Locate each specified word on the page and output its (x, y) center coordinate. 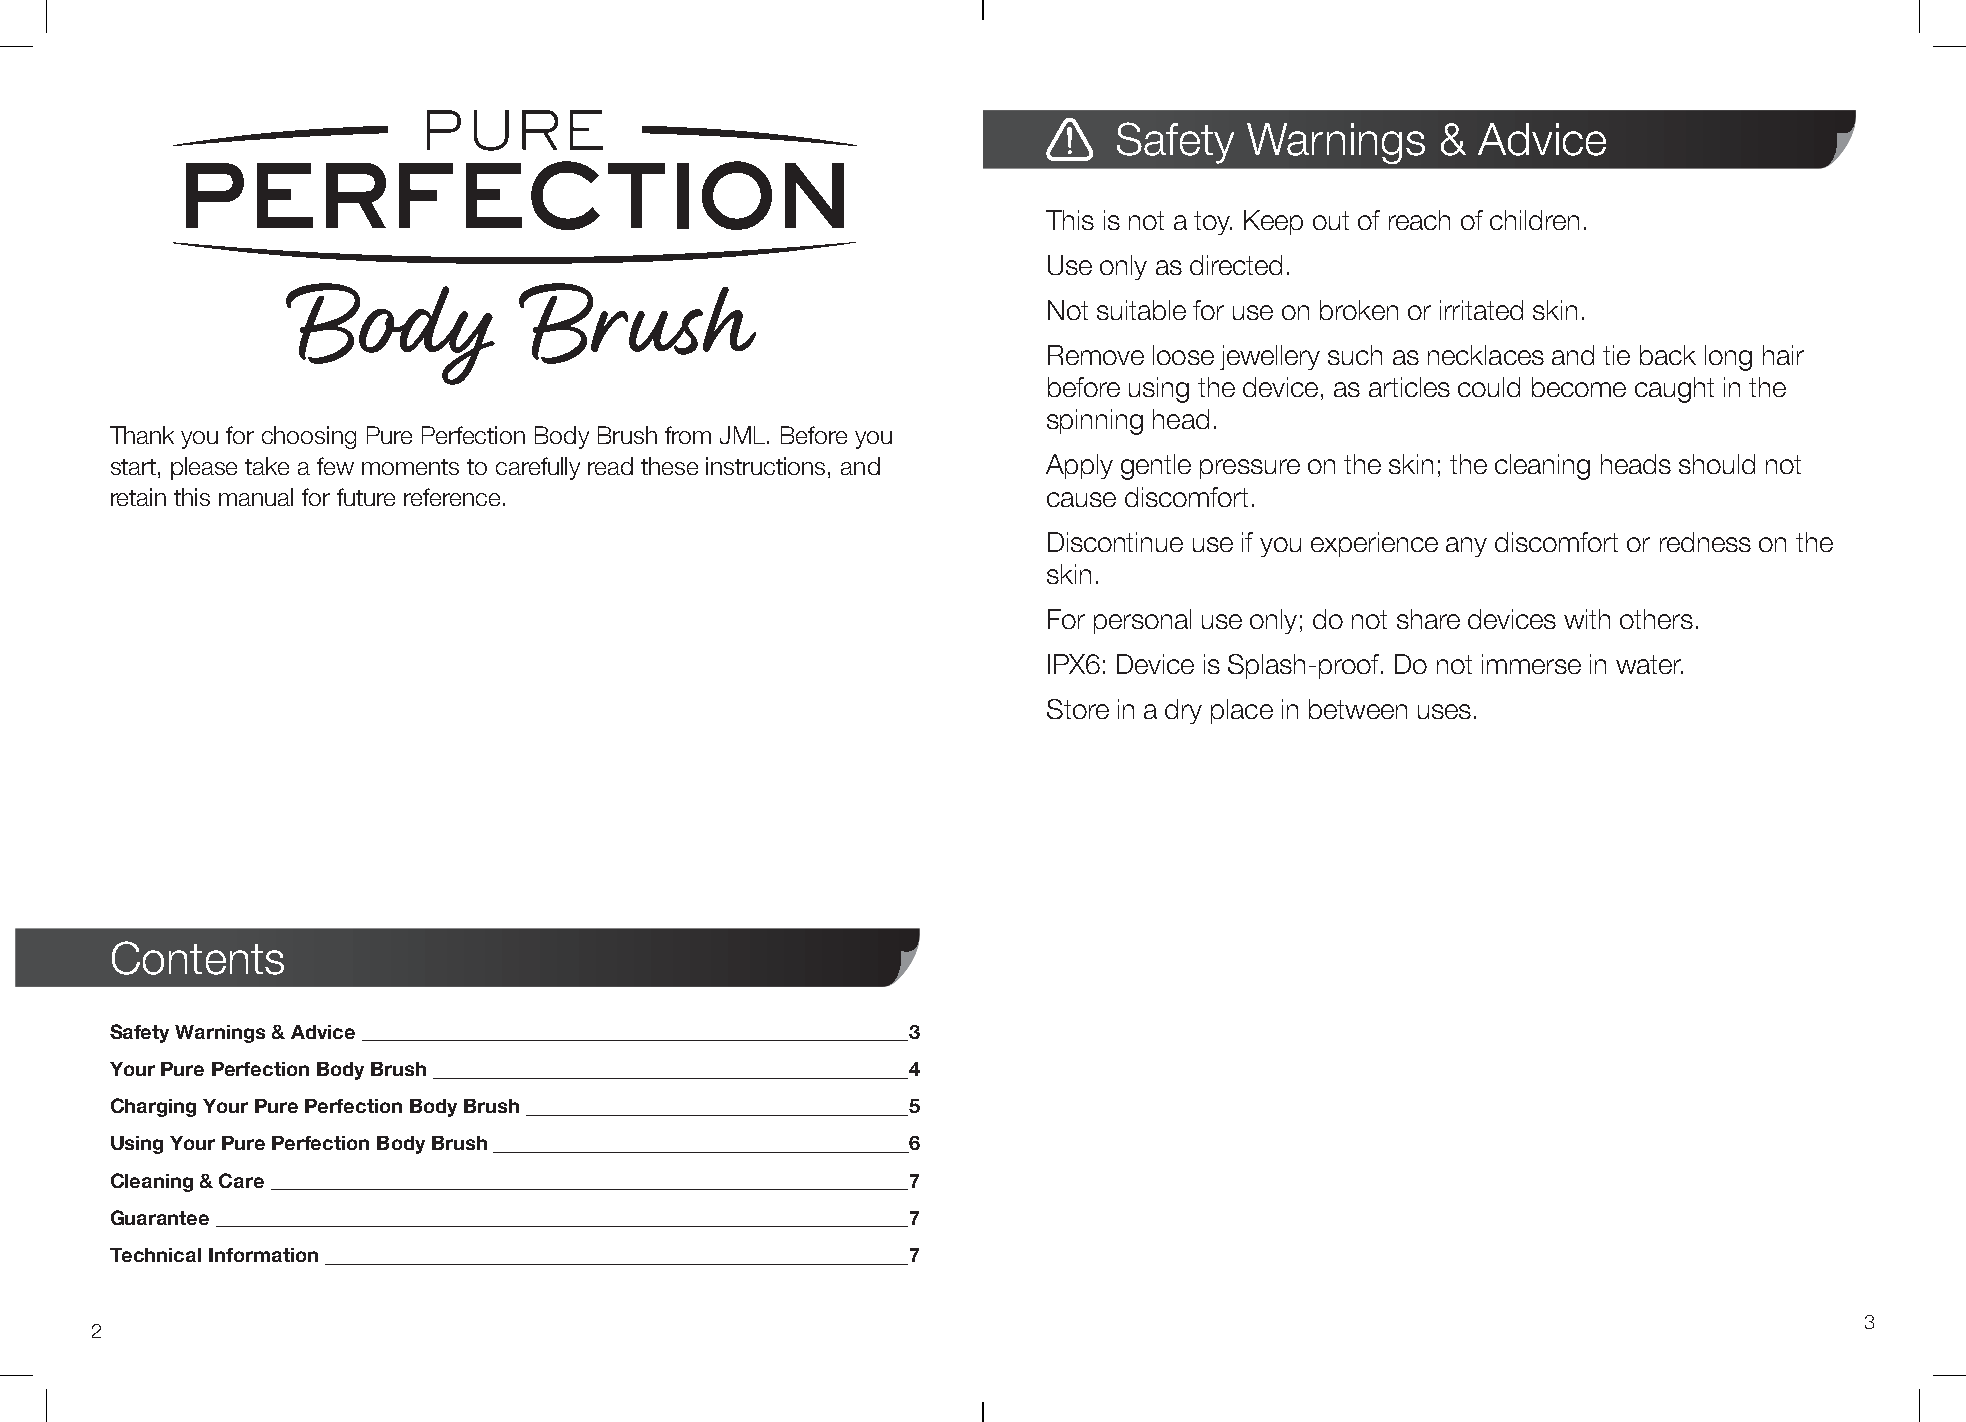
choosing (309, 437)
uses (1444, 711)
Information (263, 1255)
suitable (1141, 310)
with (1587, 619)
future (366, 497)
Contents (198, 958)
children (1534, 220)
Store (1078, 709)
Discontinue (1115, 542)
